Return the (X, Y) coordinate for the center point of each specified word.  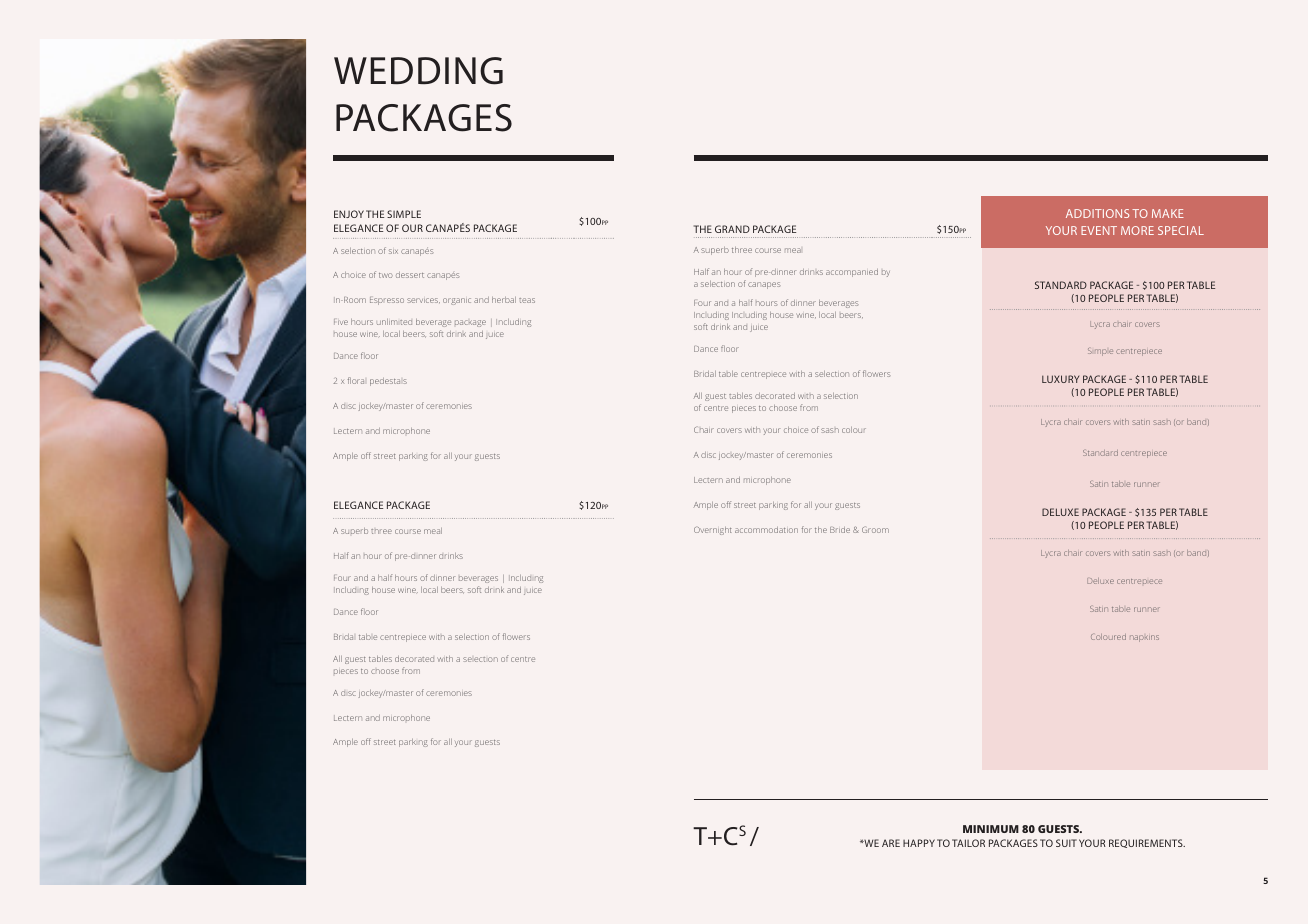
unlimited (394, 322)
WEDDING (418, 71)
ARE (891, 843)
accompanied (852, 273)
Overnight (713, 531)
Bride (840, 530)
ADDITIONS (1097, 213)
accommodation (766, 530)
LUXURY (1060, 379)
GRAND (732, 229)
